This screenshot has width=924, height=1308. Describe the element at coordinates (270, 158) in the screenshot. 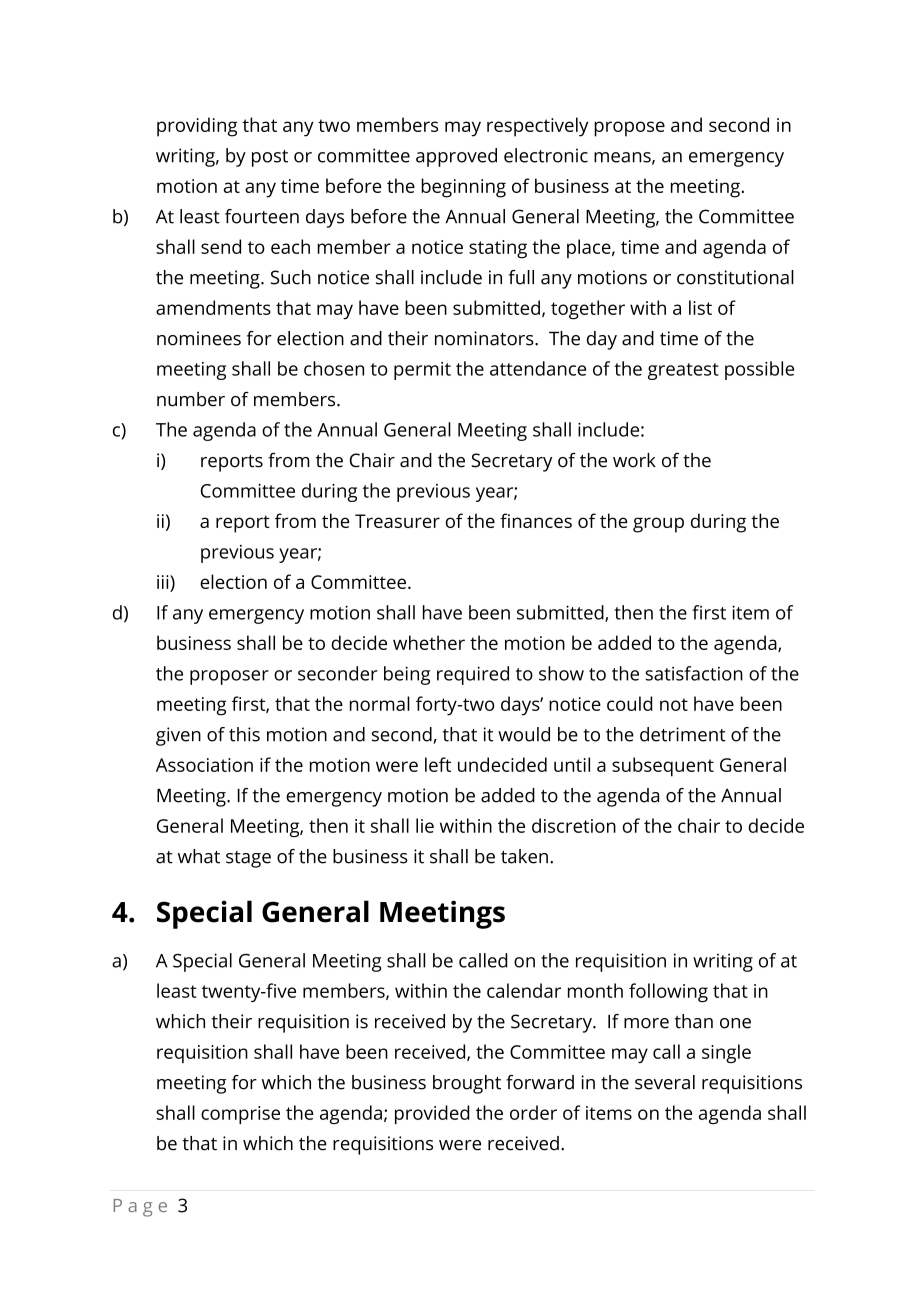

I see `post` at that location.
